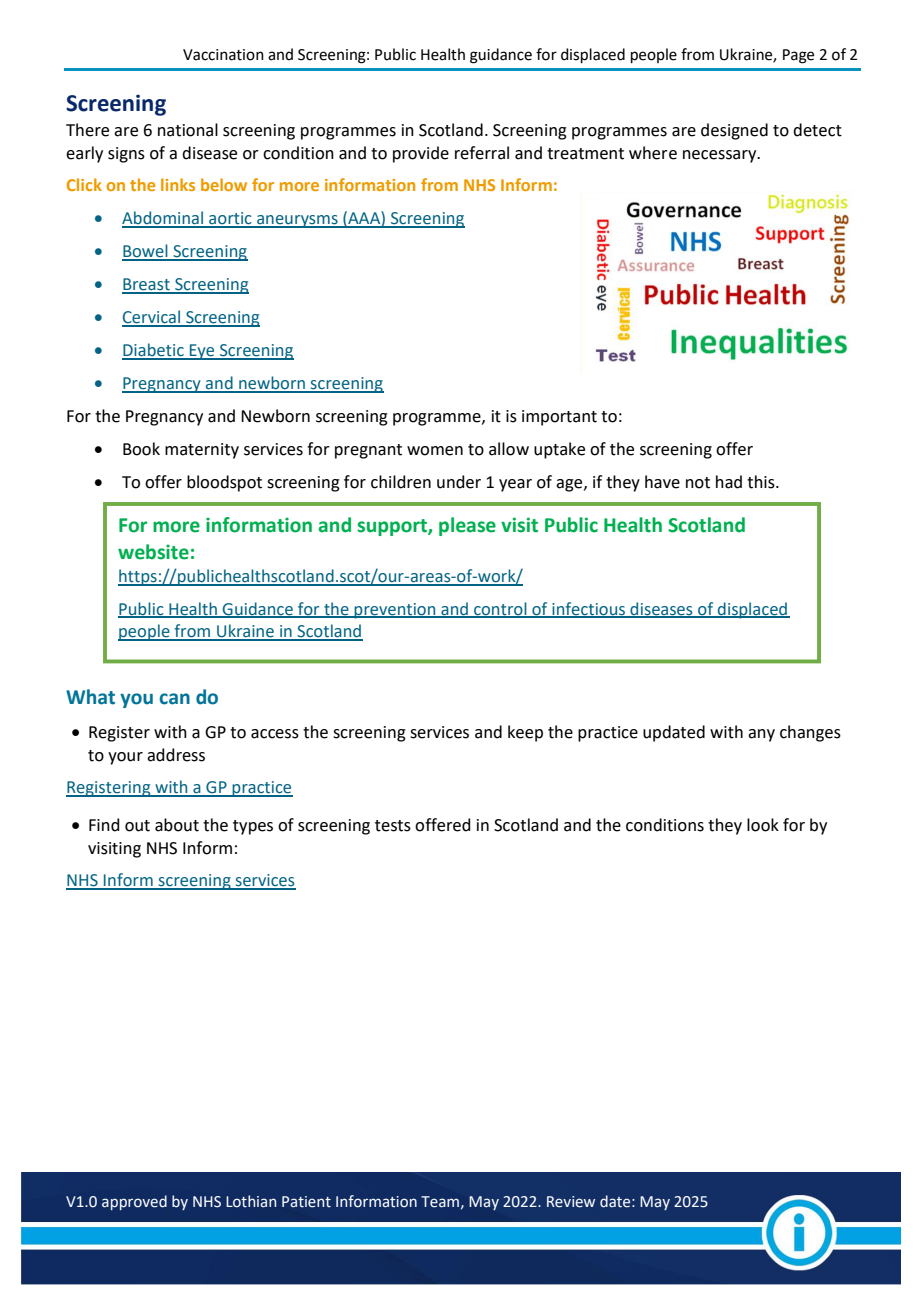 The height and width of the screenshot is (1308, 924). Describe the element at coordinates (134, 1202) in the screenshot. I see `approved` at that location.
